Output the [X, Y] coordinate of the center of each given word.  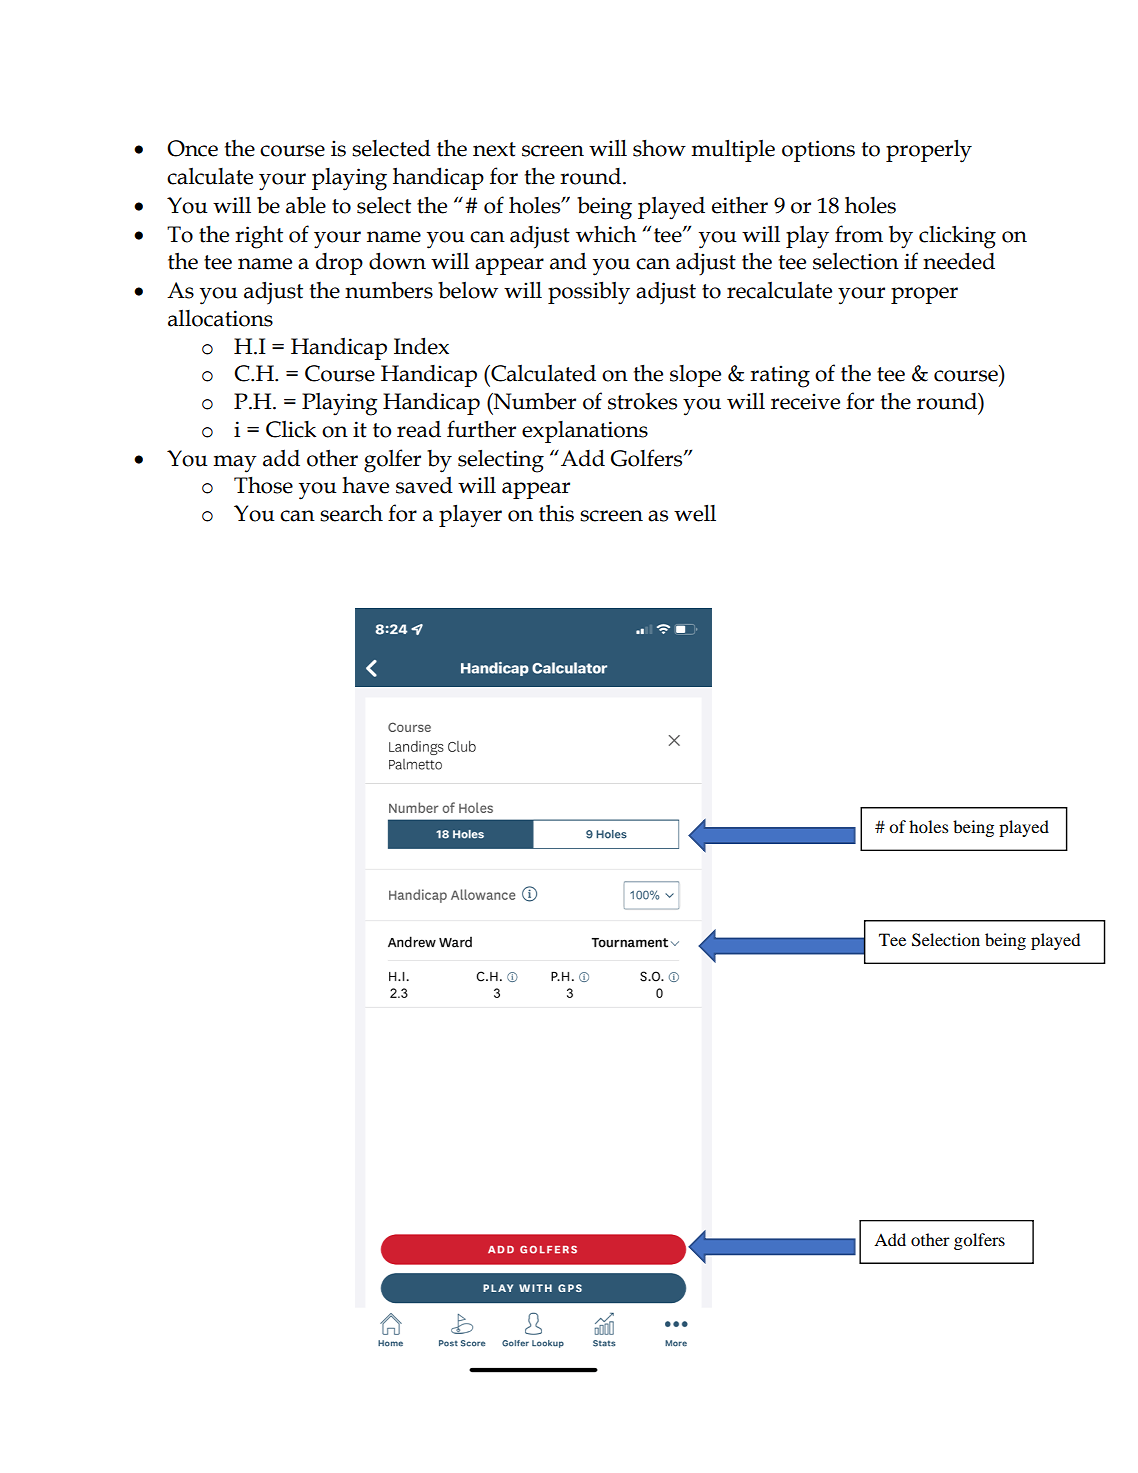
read [419, 429]
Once [192, 148]
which [606, 234]
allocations [220, 318]
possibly [589, 293]
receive [805, 401]
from [859, 234]
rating [780, 376]
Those [263, 485]
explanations [585, 432]
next [494, 149]
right [259, 237]
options [818, 151]
